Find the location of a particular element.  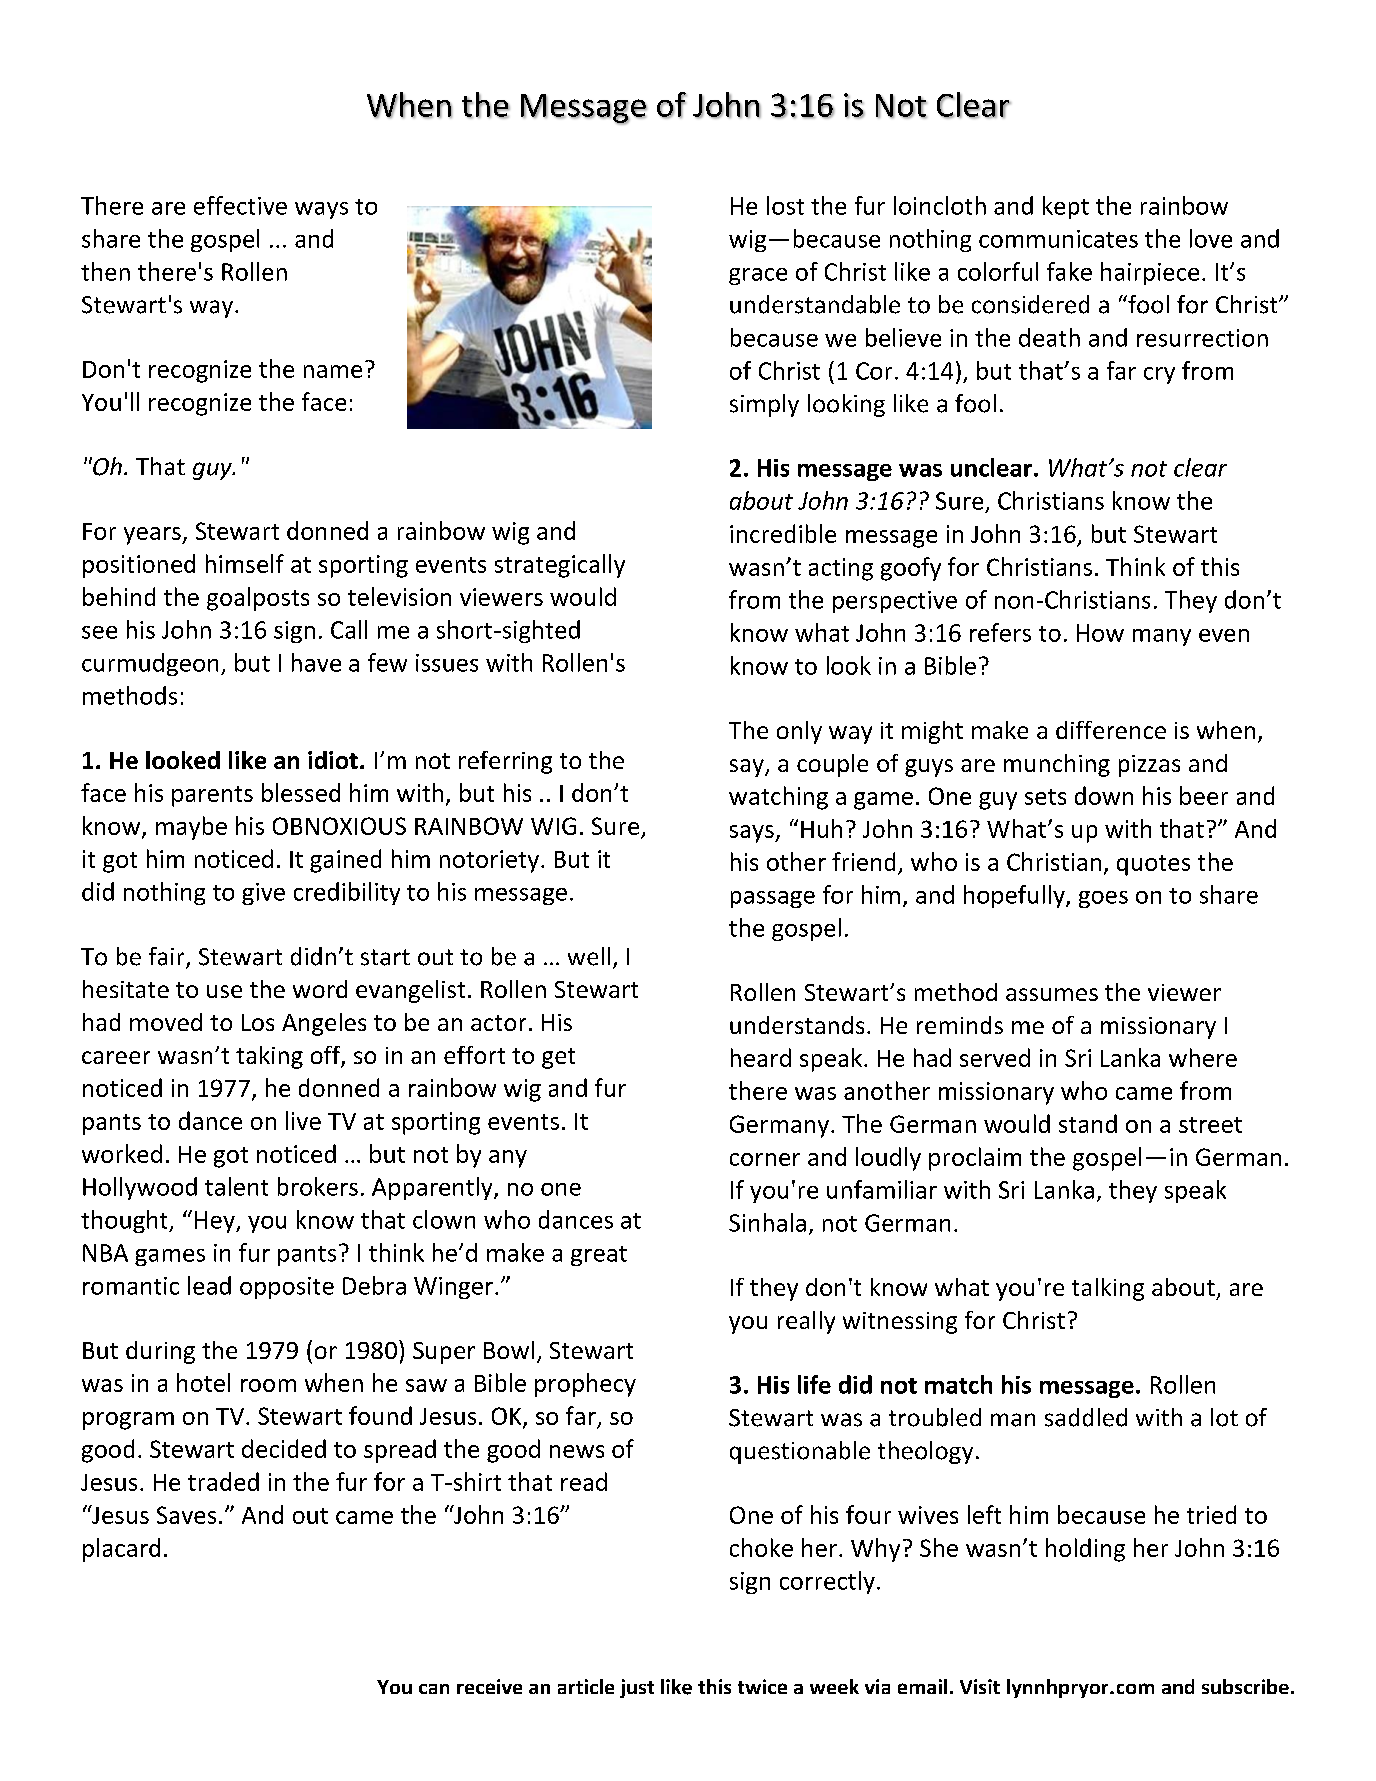

fake is located at coordinates (1069, 271).
